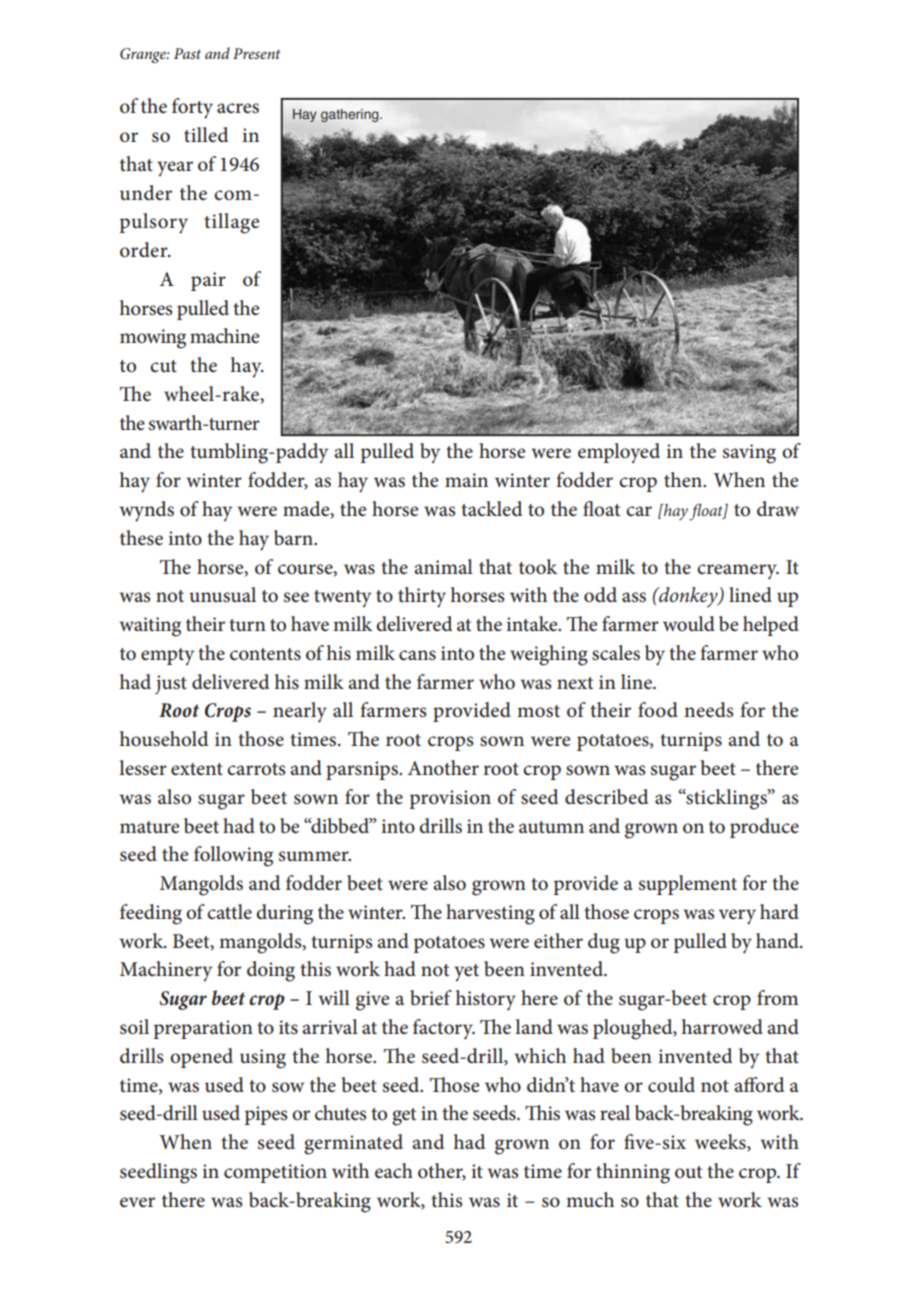  What do you see at coordinates (422, 597) in the page?
I see `thirty` at bounding box center [422, 597].
